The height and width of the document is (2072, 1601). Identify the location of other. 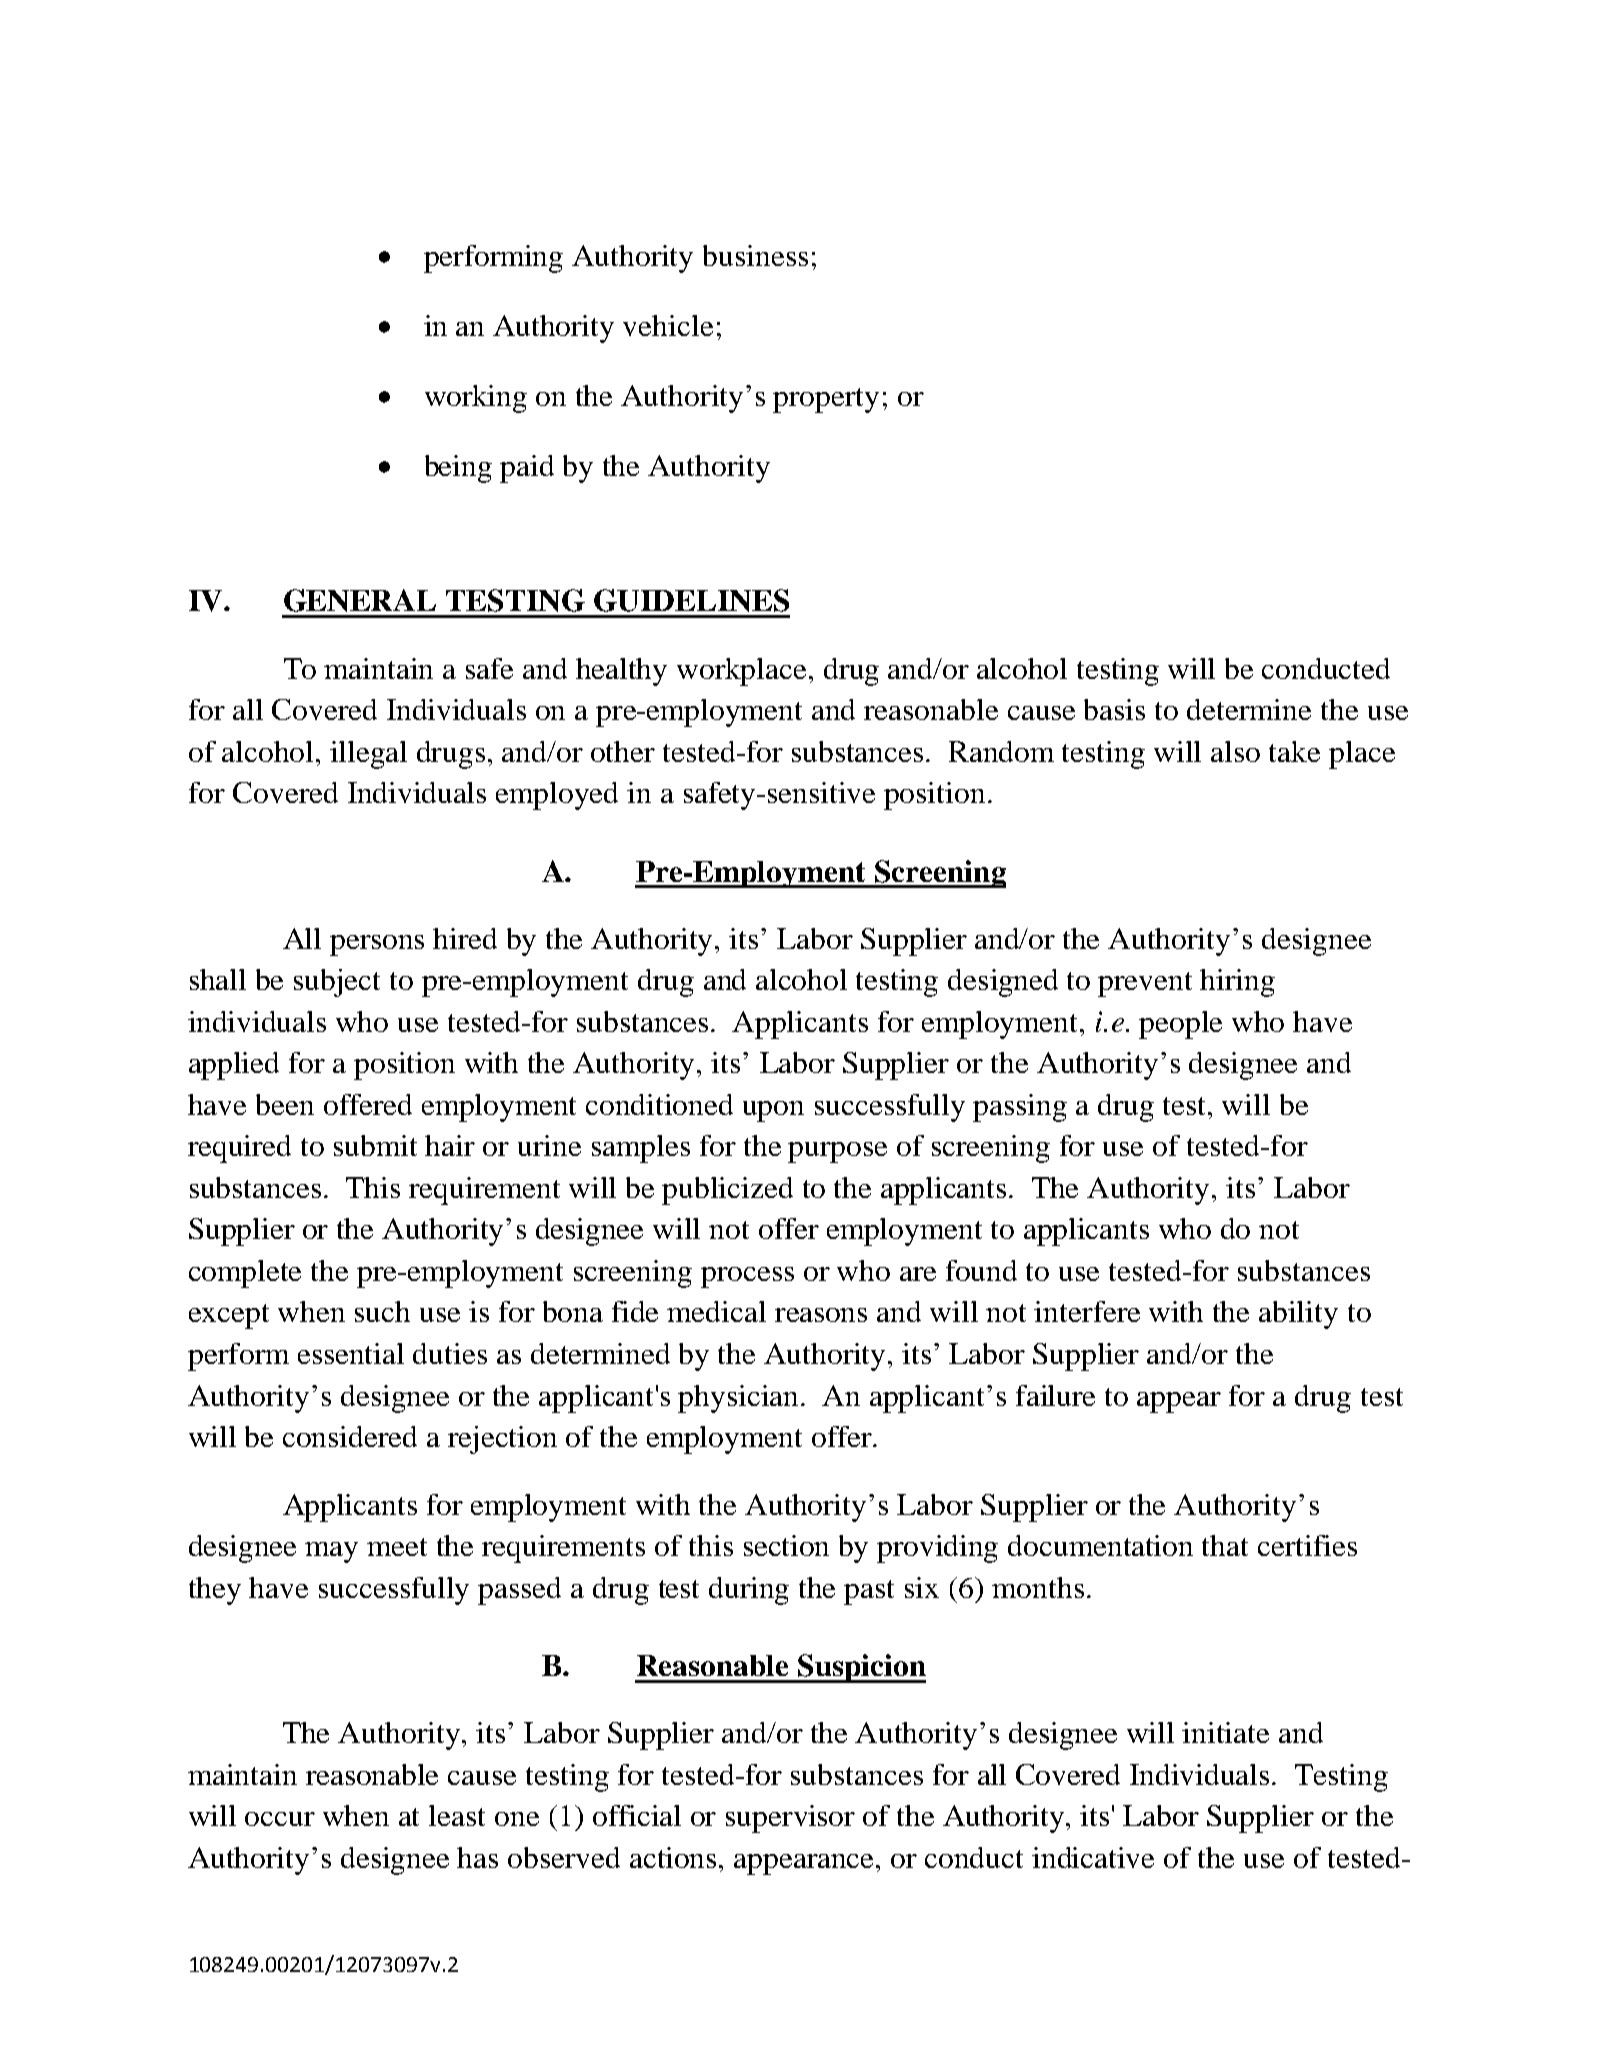
(623, 751).
